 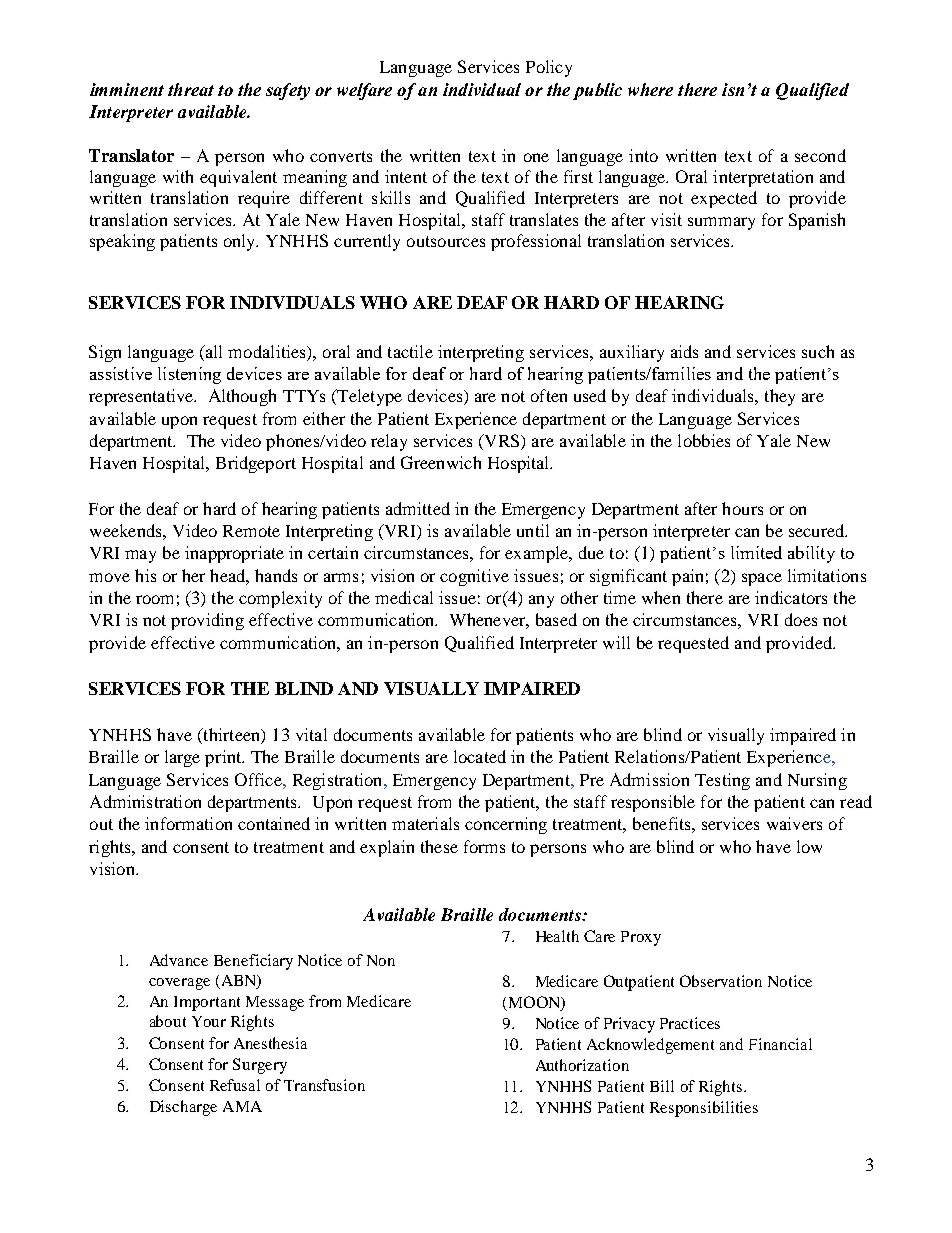 I want to click on threat, so click(x=191, y=89).
